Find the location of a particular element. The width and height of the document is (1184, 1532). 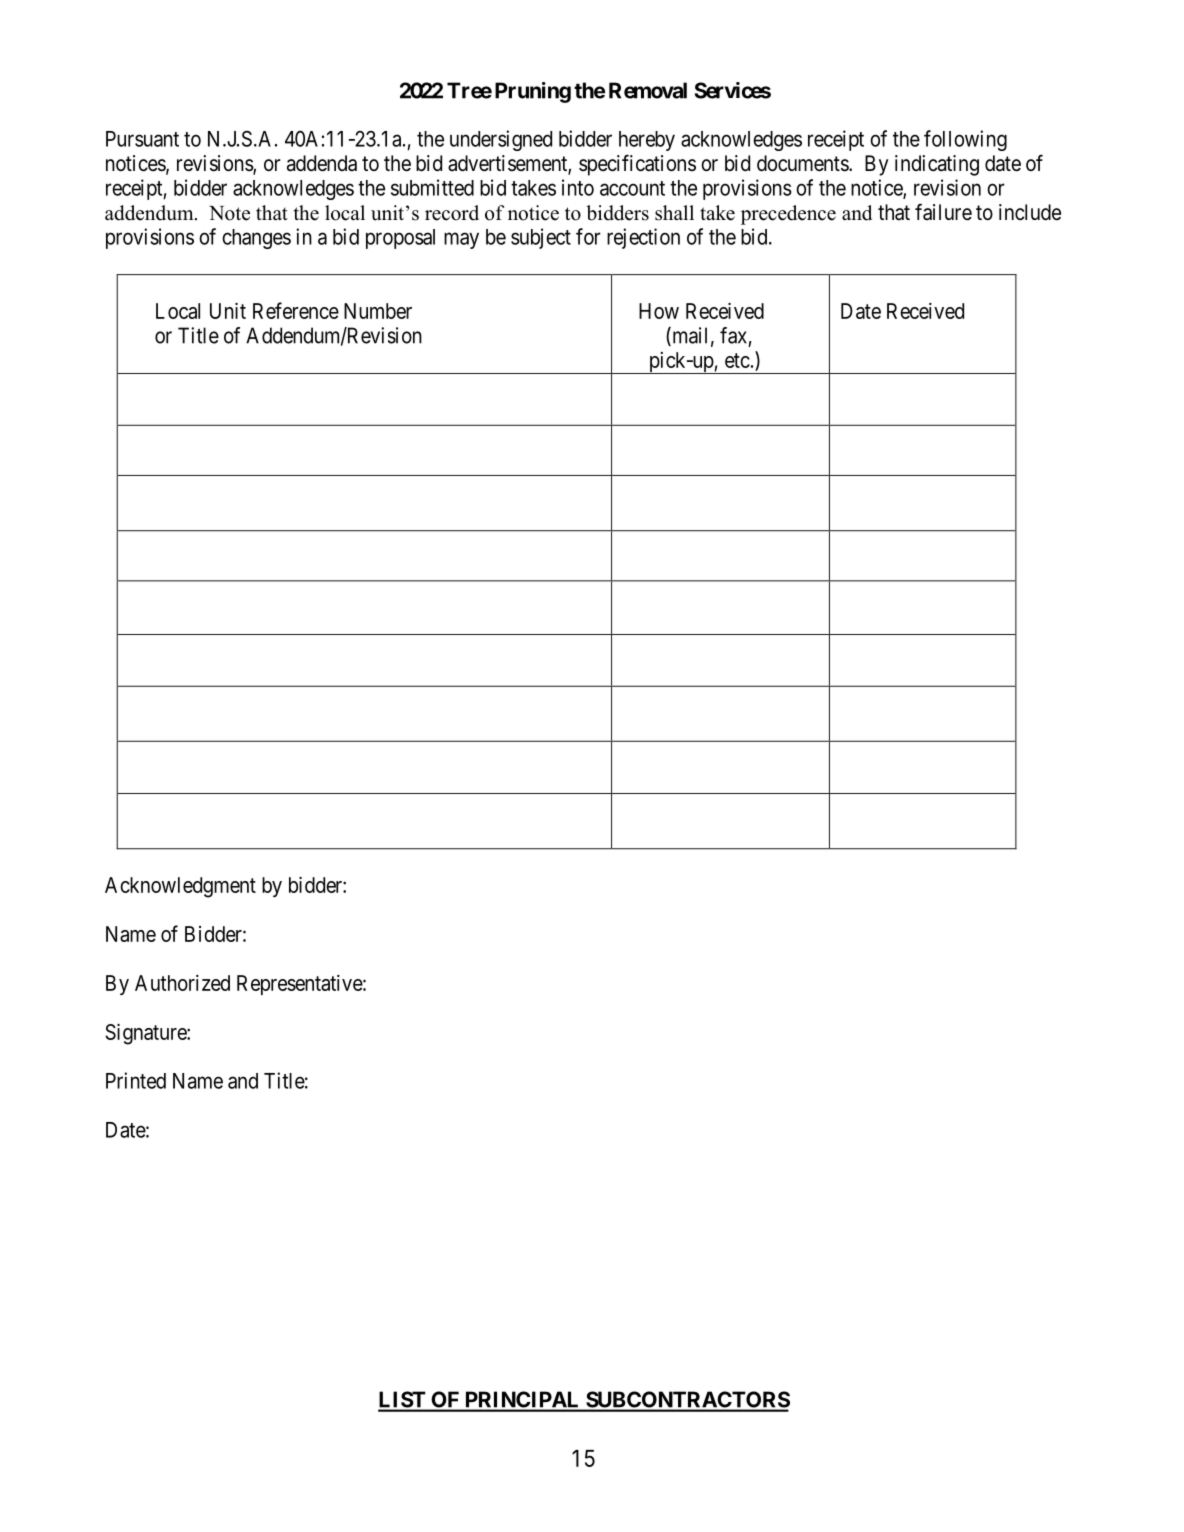

Number is located at coordinates (378, 311).
